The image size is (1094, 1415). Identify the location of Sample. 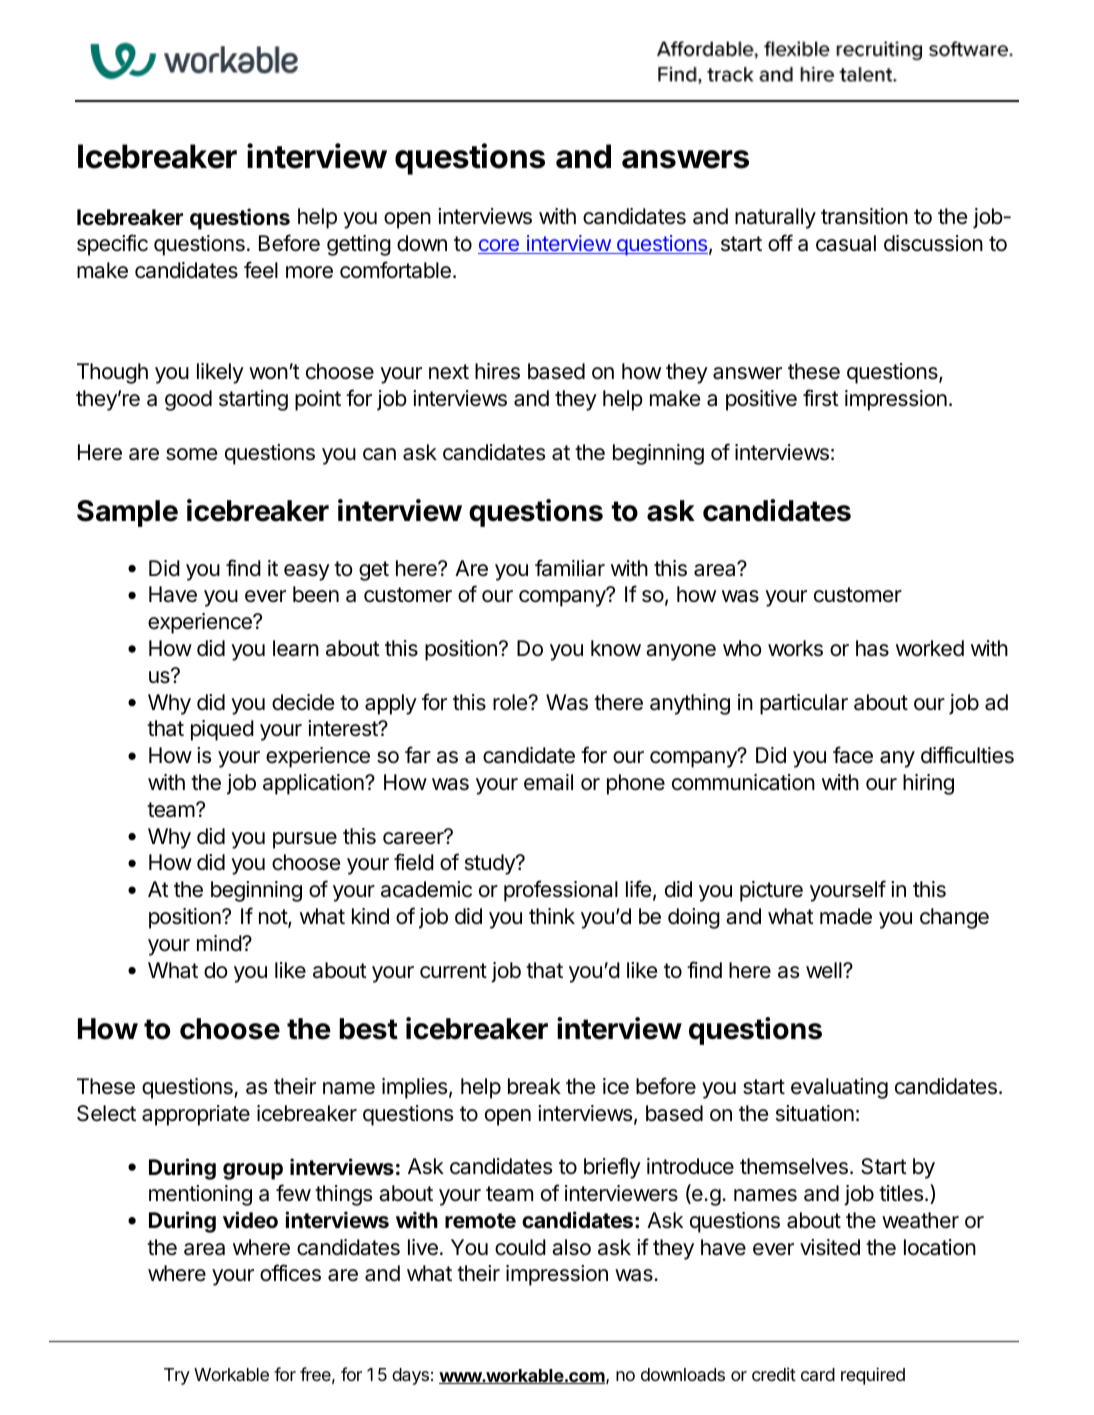
(127, 513).
